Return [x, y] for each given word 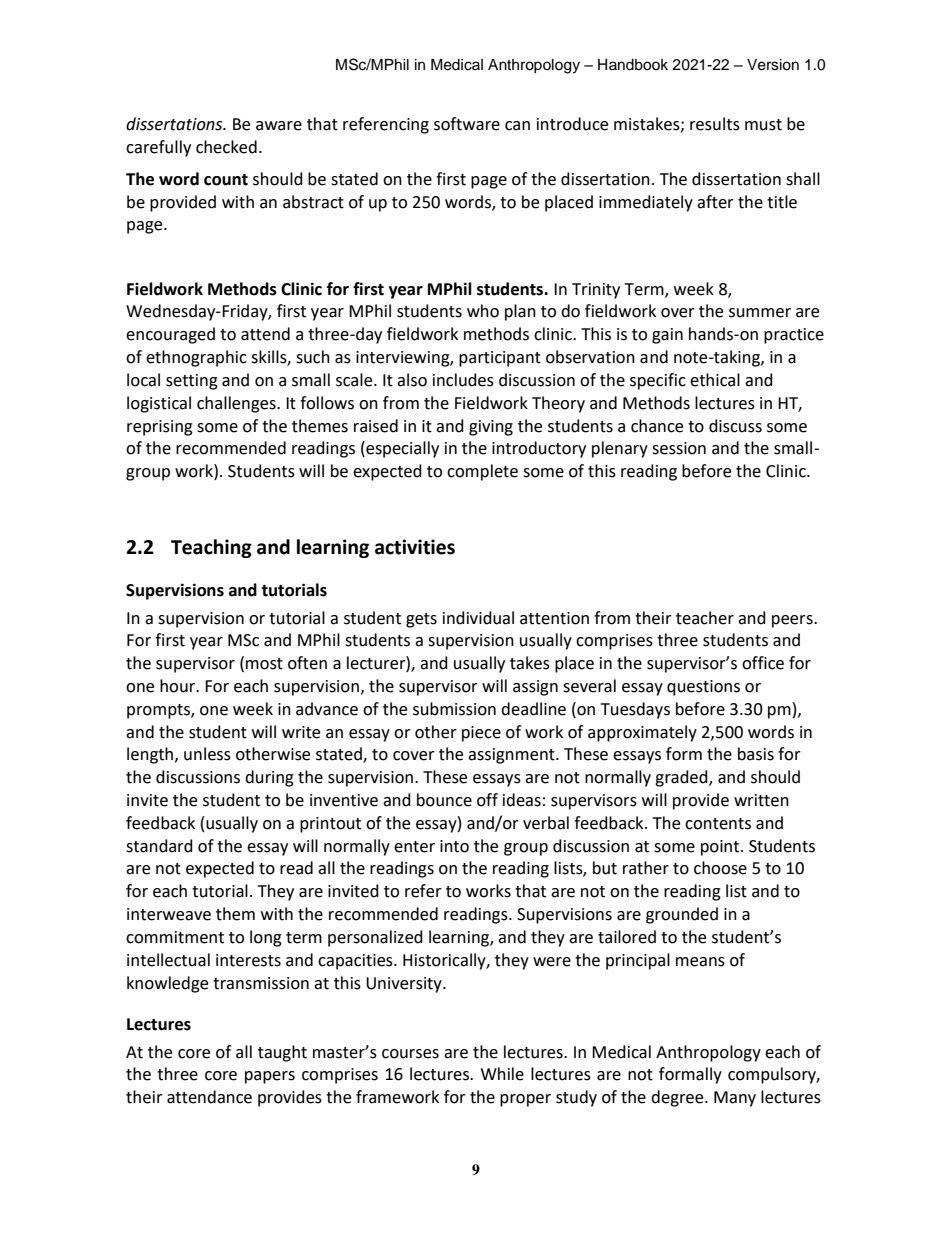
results [715, 124]
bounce [444, 800]
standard [159, 846]
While [502, 1074]
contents [718, 824]
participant [500, 359]
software [467, 124]
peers [793, 621]
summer [760, 313]
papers [270, 1077]
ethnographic [196, 358]
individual [478, 618]
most [264, 664]
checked [226, 147]
